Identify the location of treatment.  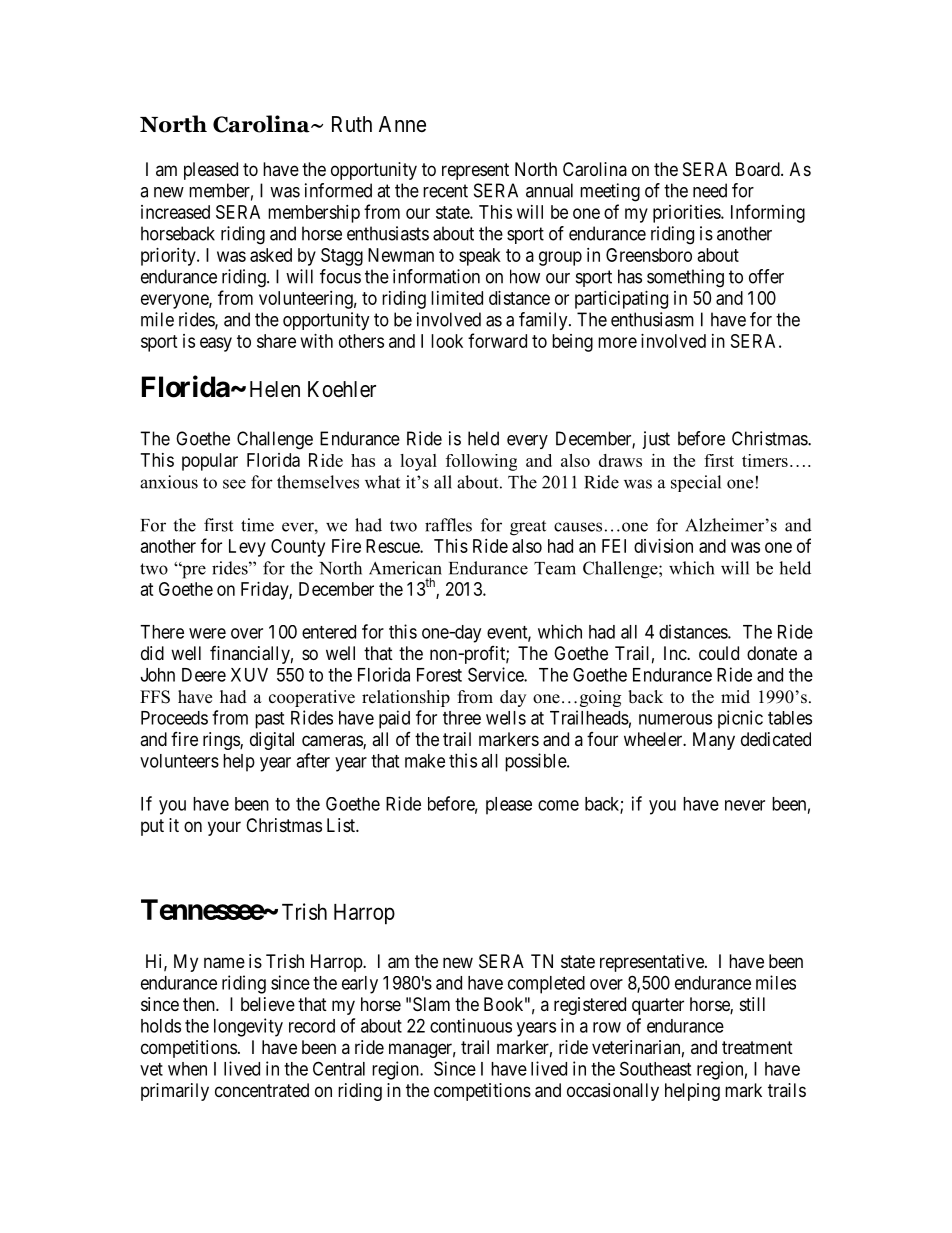
(757, 1048).
